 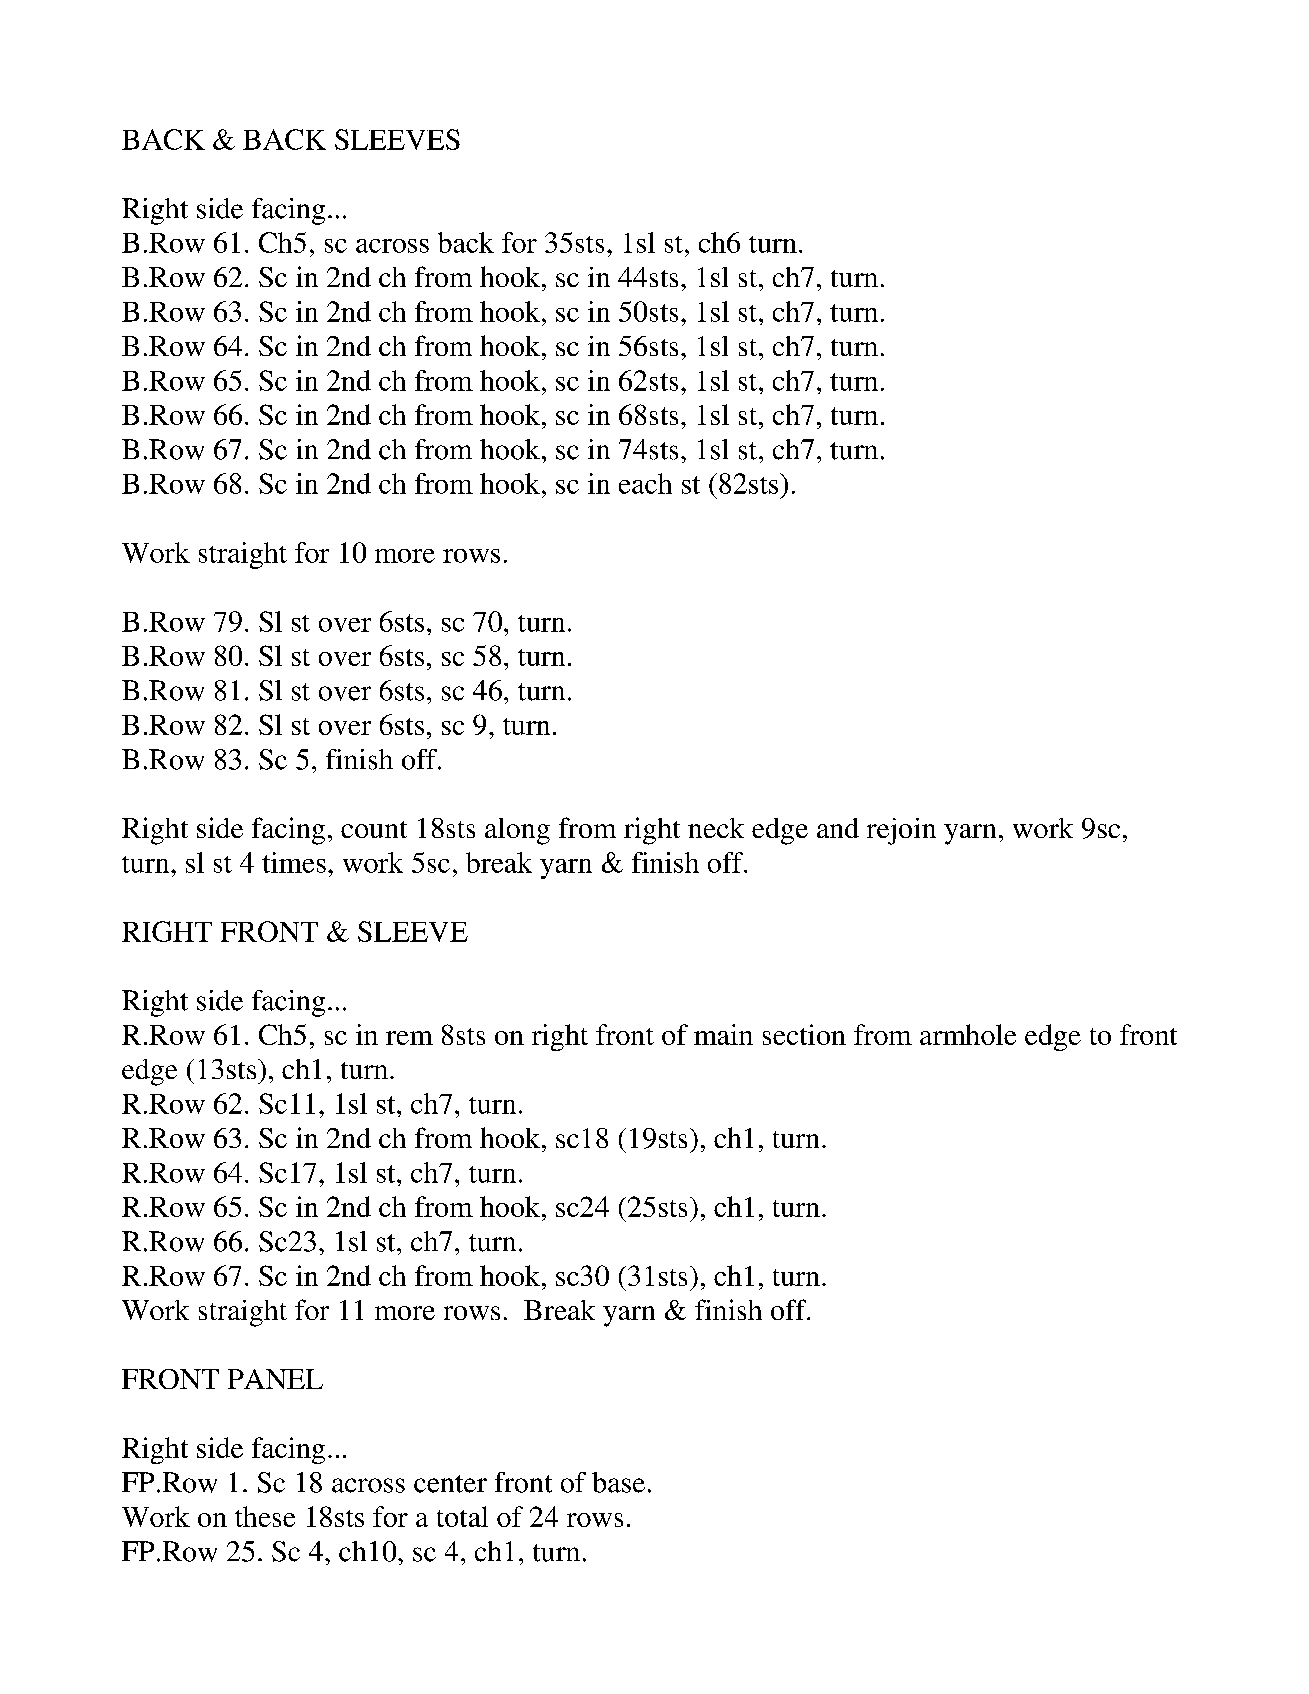 What do you see at coordinates (838, 828) in the screenshot?
I see `and` at bounding box center [838, 828].
